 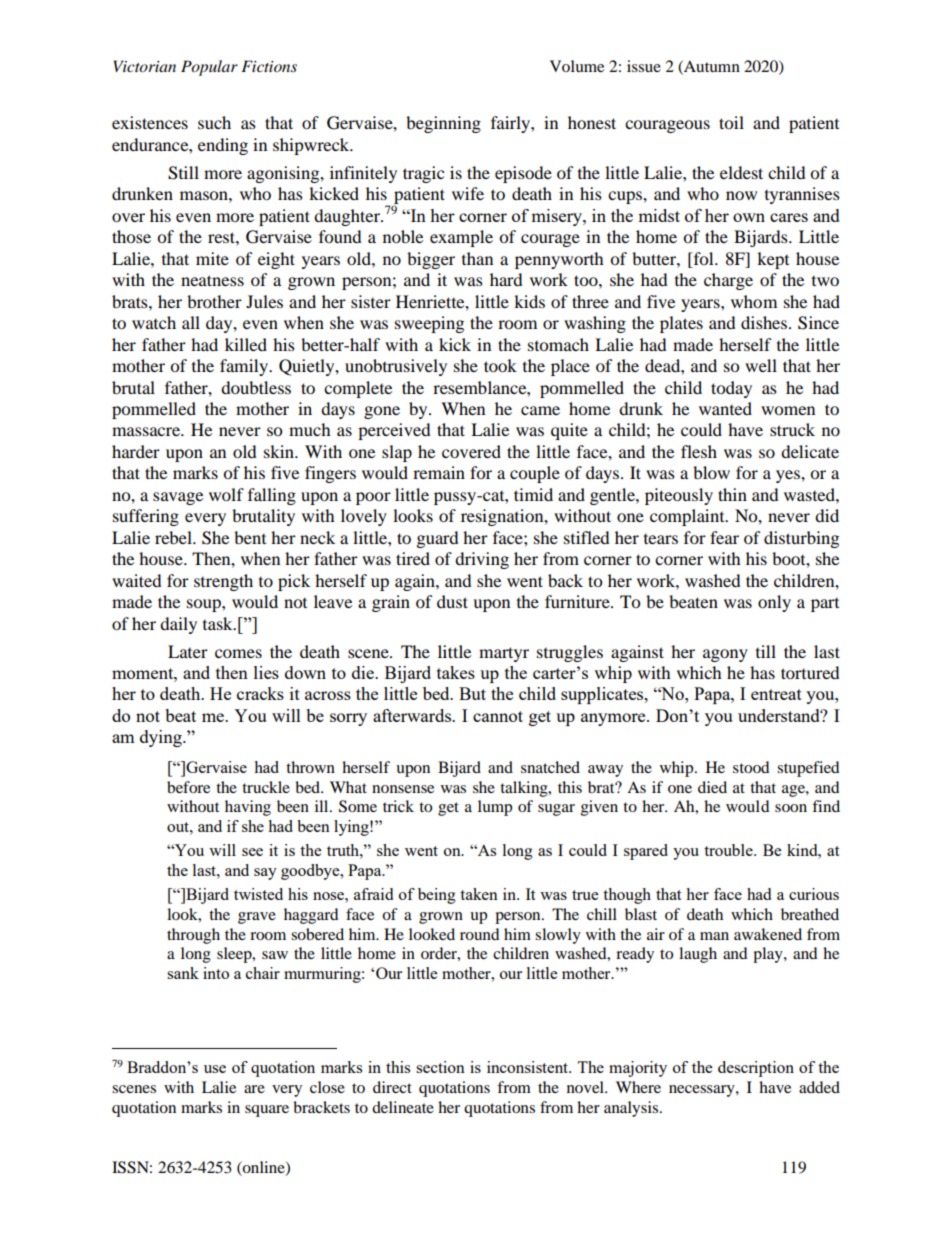 What do you see at coordinates (725, 408) in the screenshot?
I see `wanted` at bounding box center [725, 408].
